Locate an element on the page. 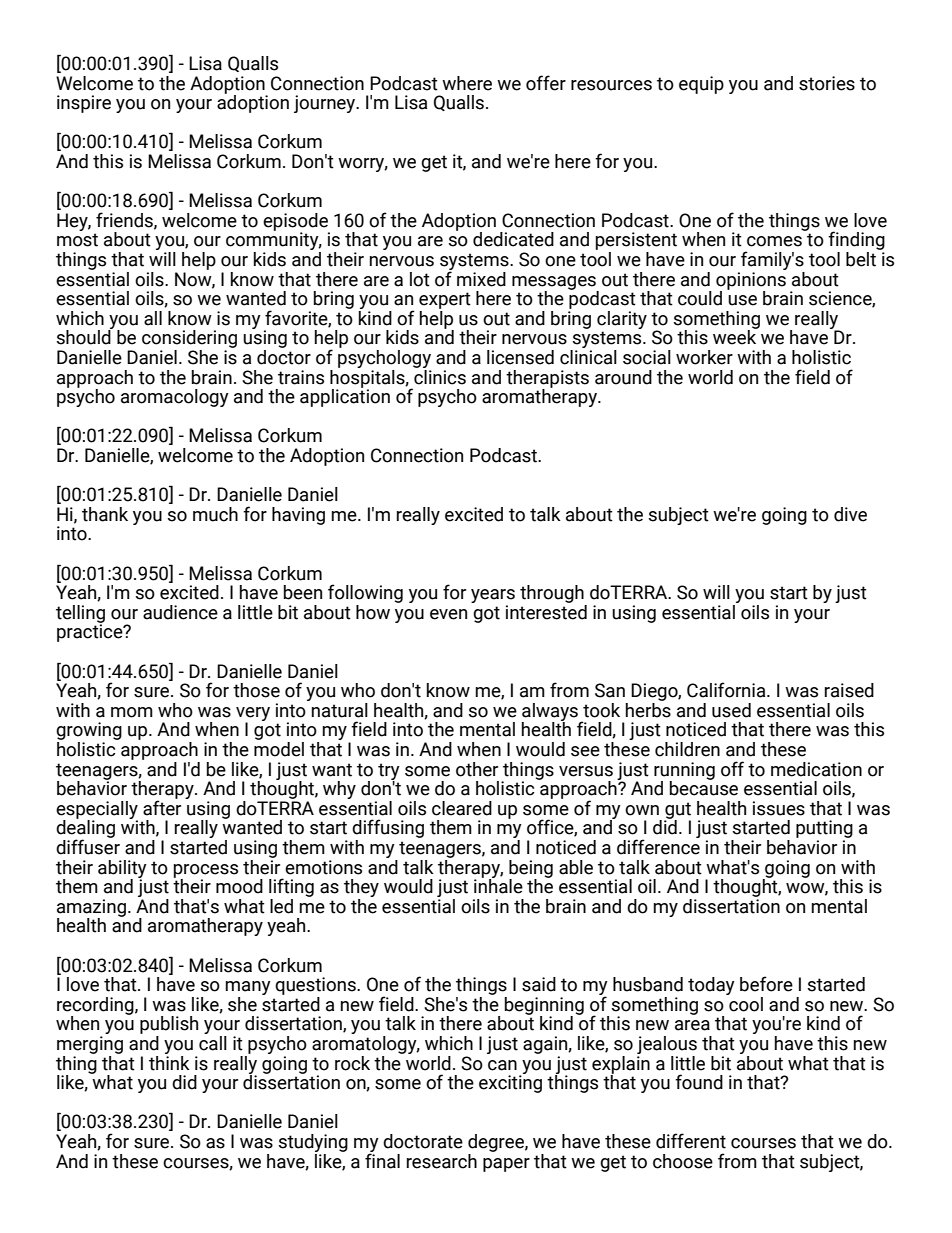  much is located at coordinates (215, 514).
